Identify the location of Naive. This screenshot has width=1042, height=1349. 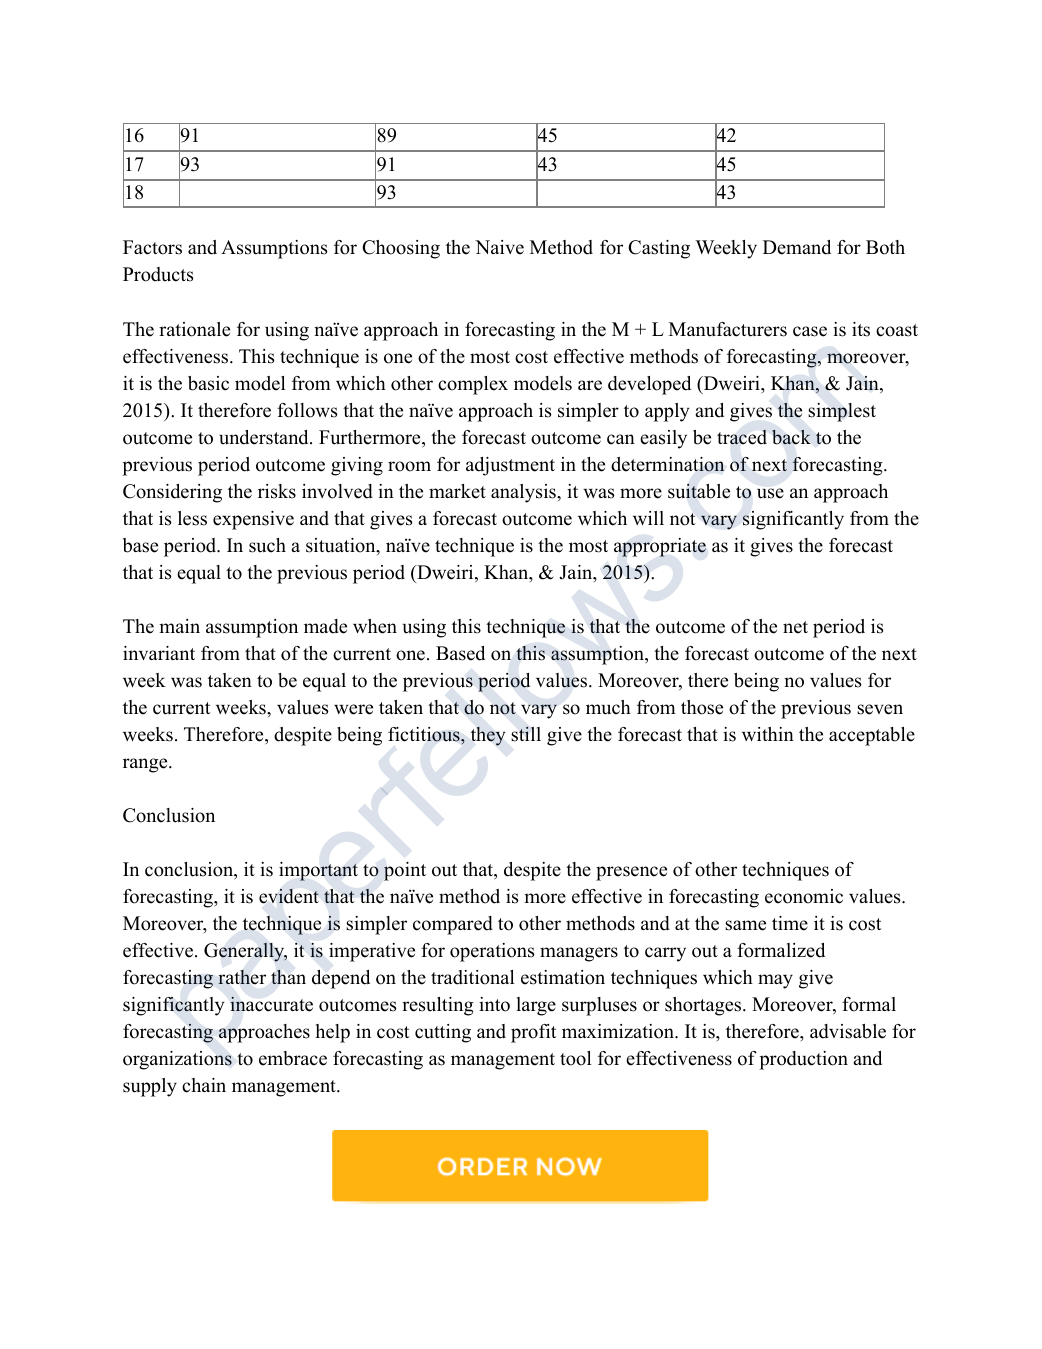
(499, 247).
